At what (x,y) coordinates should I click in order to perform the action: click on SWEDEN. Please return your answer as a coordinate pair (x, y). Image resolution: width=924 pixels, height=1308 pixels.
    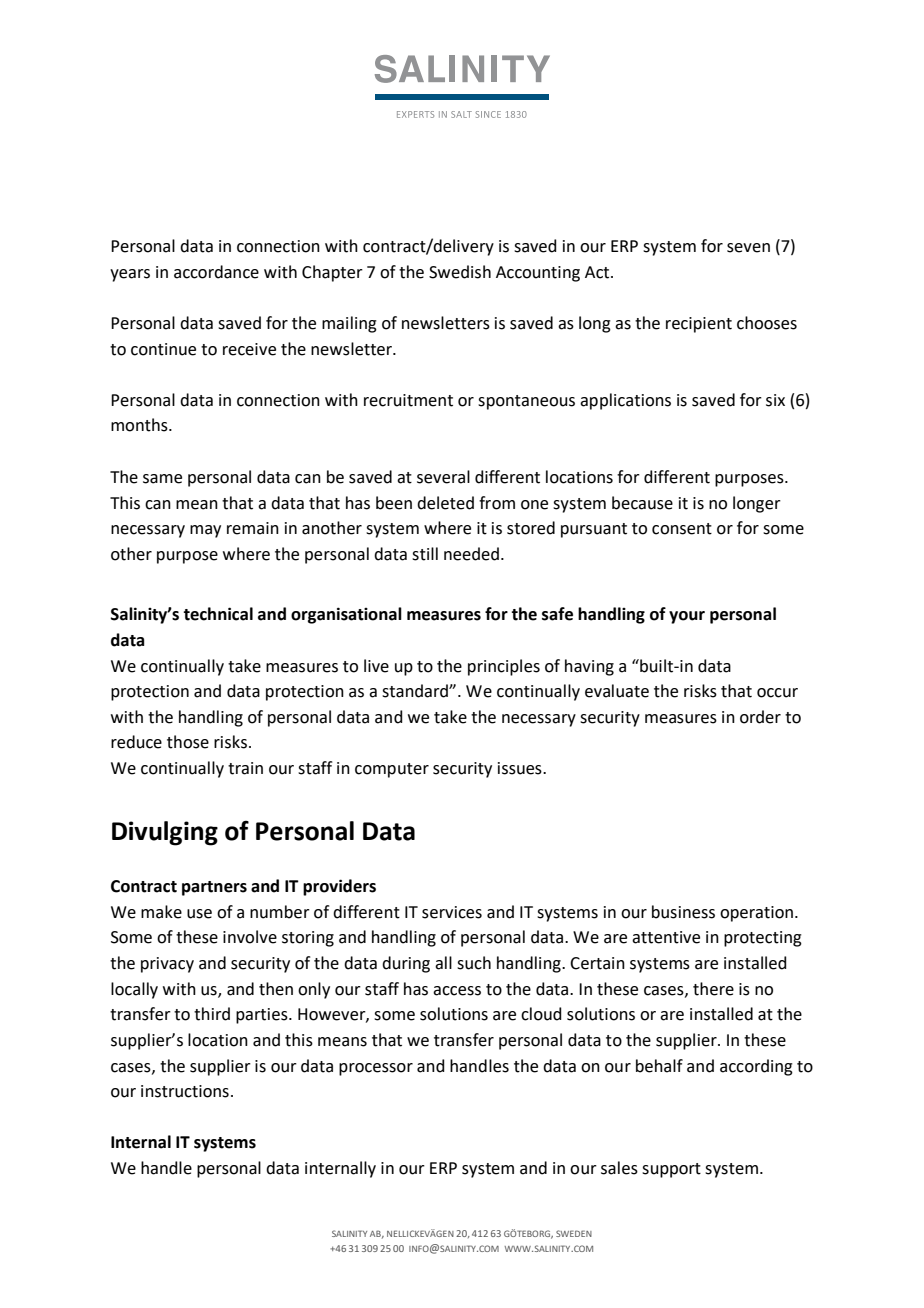
    Looking at the image, I should click on (574, 1233).
